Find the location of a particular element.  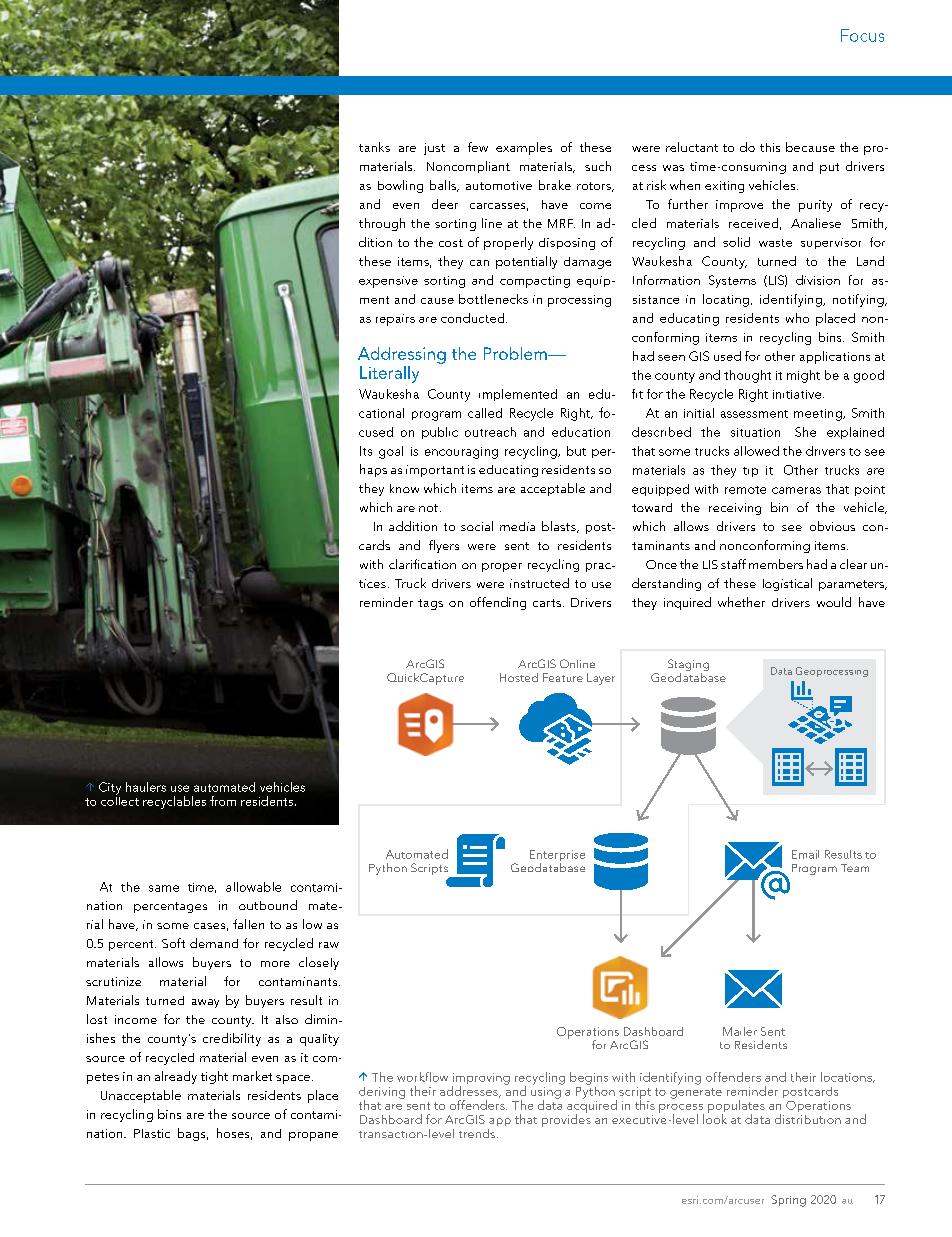

few is located at coordinates (478, 147).
